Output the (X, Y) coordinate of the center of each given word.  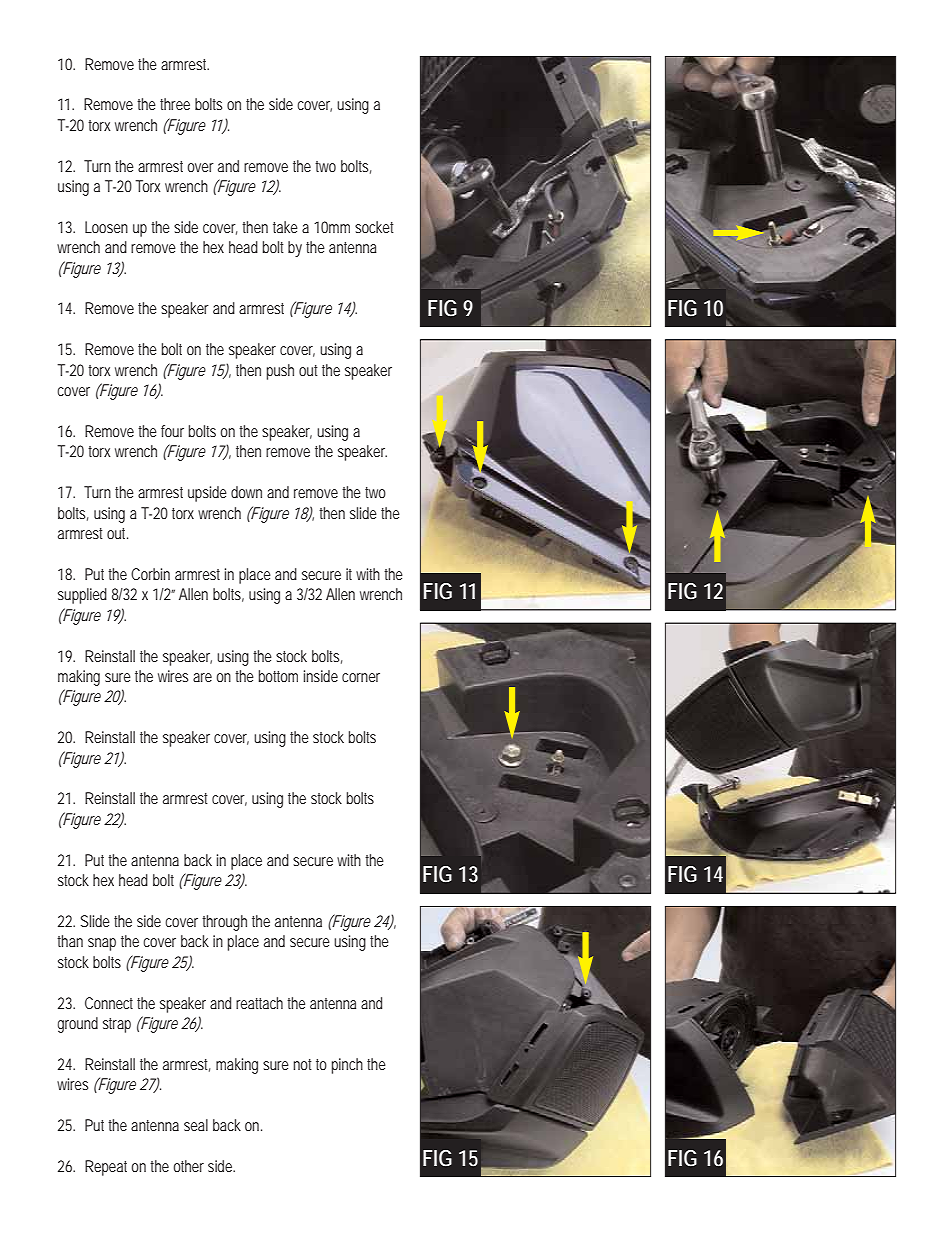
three (175, 104)
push (280, 372)
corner (361, 677)
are (202, 677)
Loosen (106, 227)
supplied (82, 596)
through (224, 923)
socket (374, 227)
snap (102, 944)
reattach (259, 1003)
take (285, 227)
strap (117, 1025)
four (172, 431)
